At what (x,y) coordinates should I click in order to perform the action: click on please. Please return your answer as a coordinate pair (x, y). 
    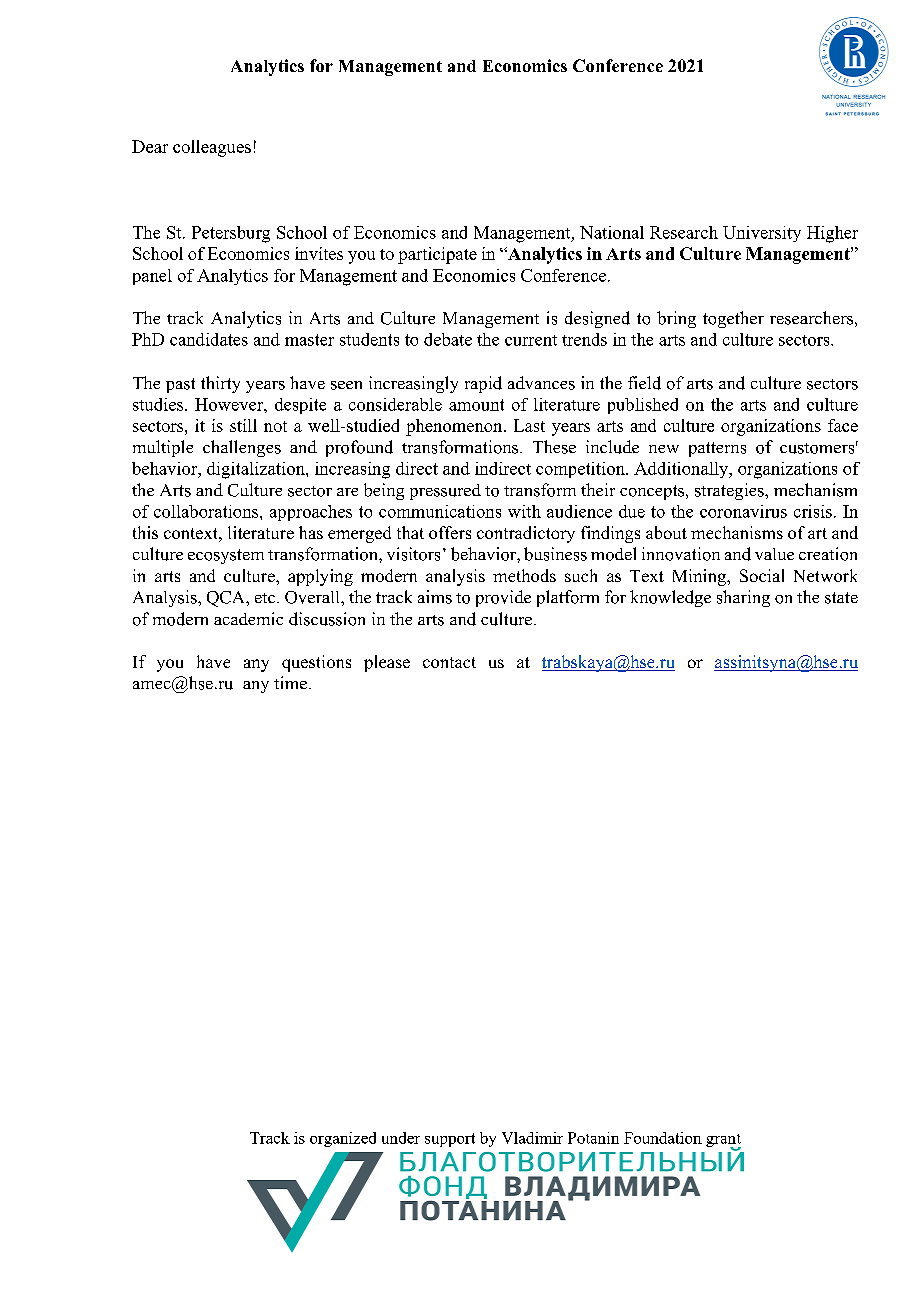
    Looking at the image, I should click on (387, 663).
